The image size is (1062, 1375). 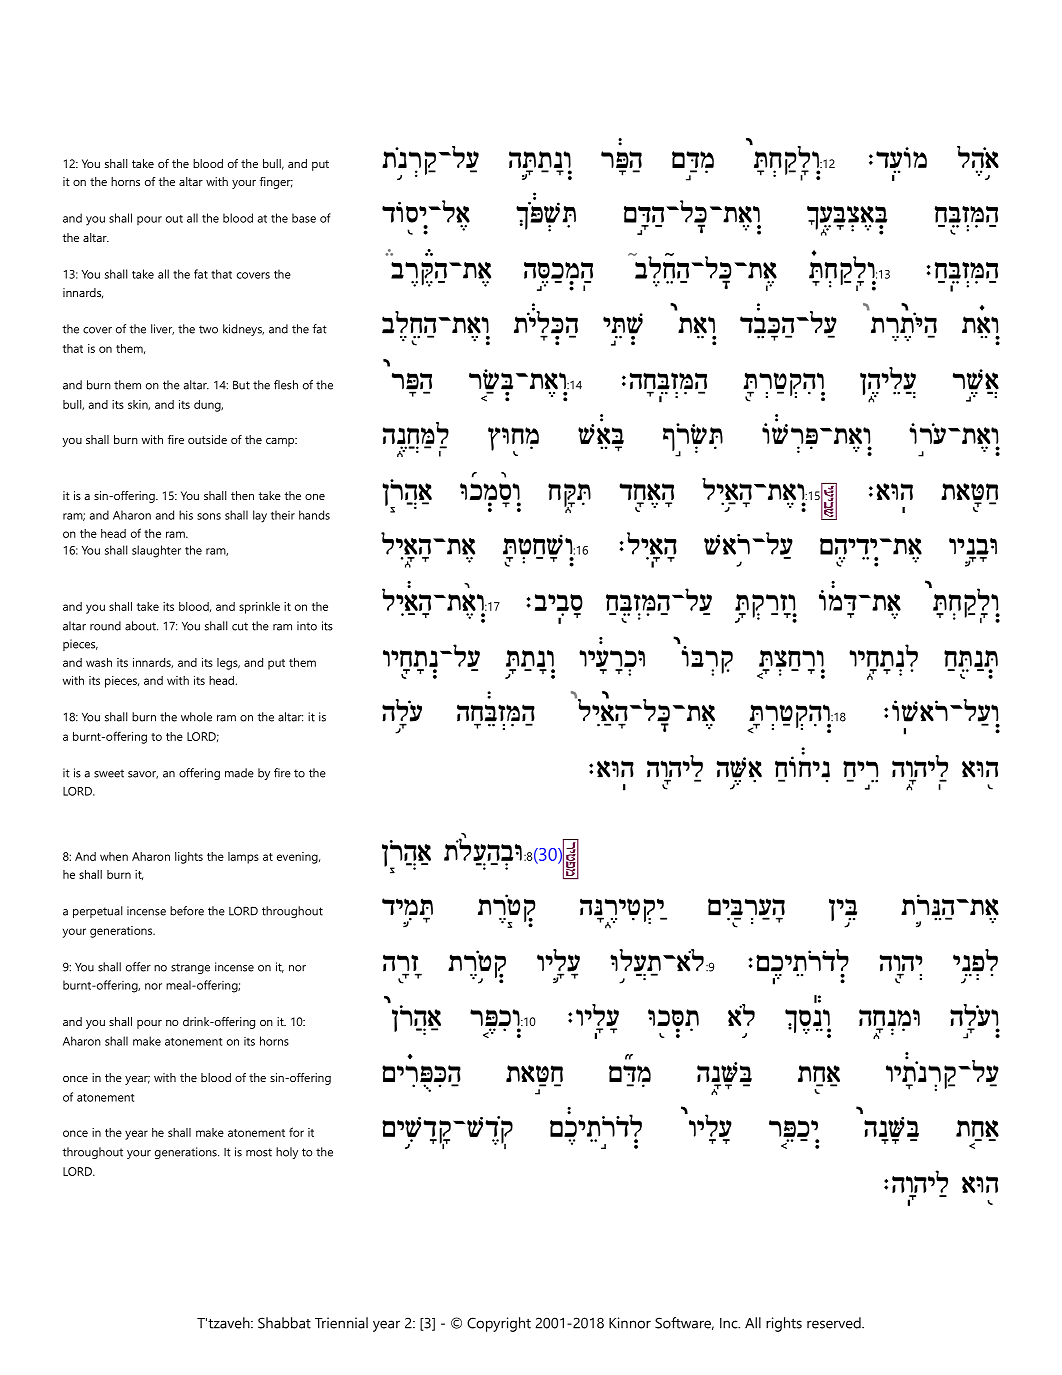 What do you see at coordinates (276, 183) in the screenshot?
I see `finger` at bounding box center [276, 183].
